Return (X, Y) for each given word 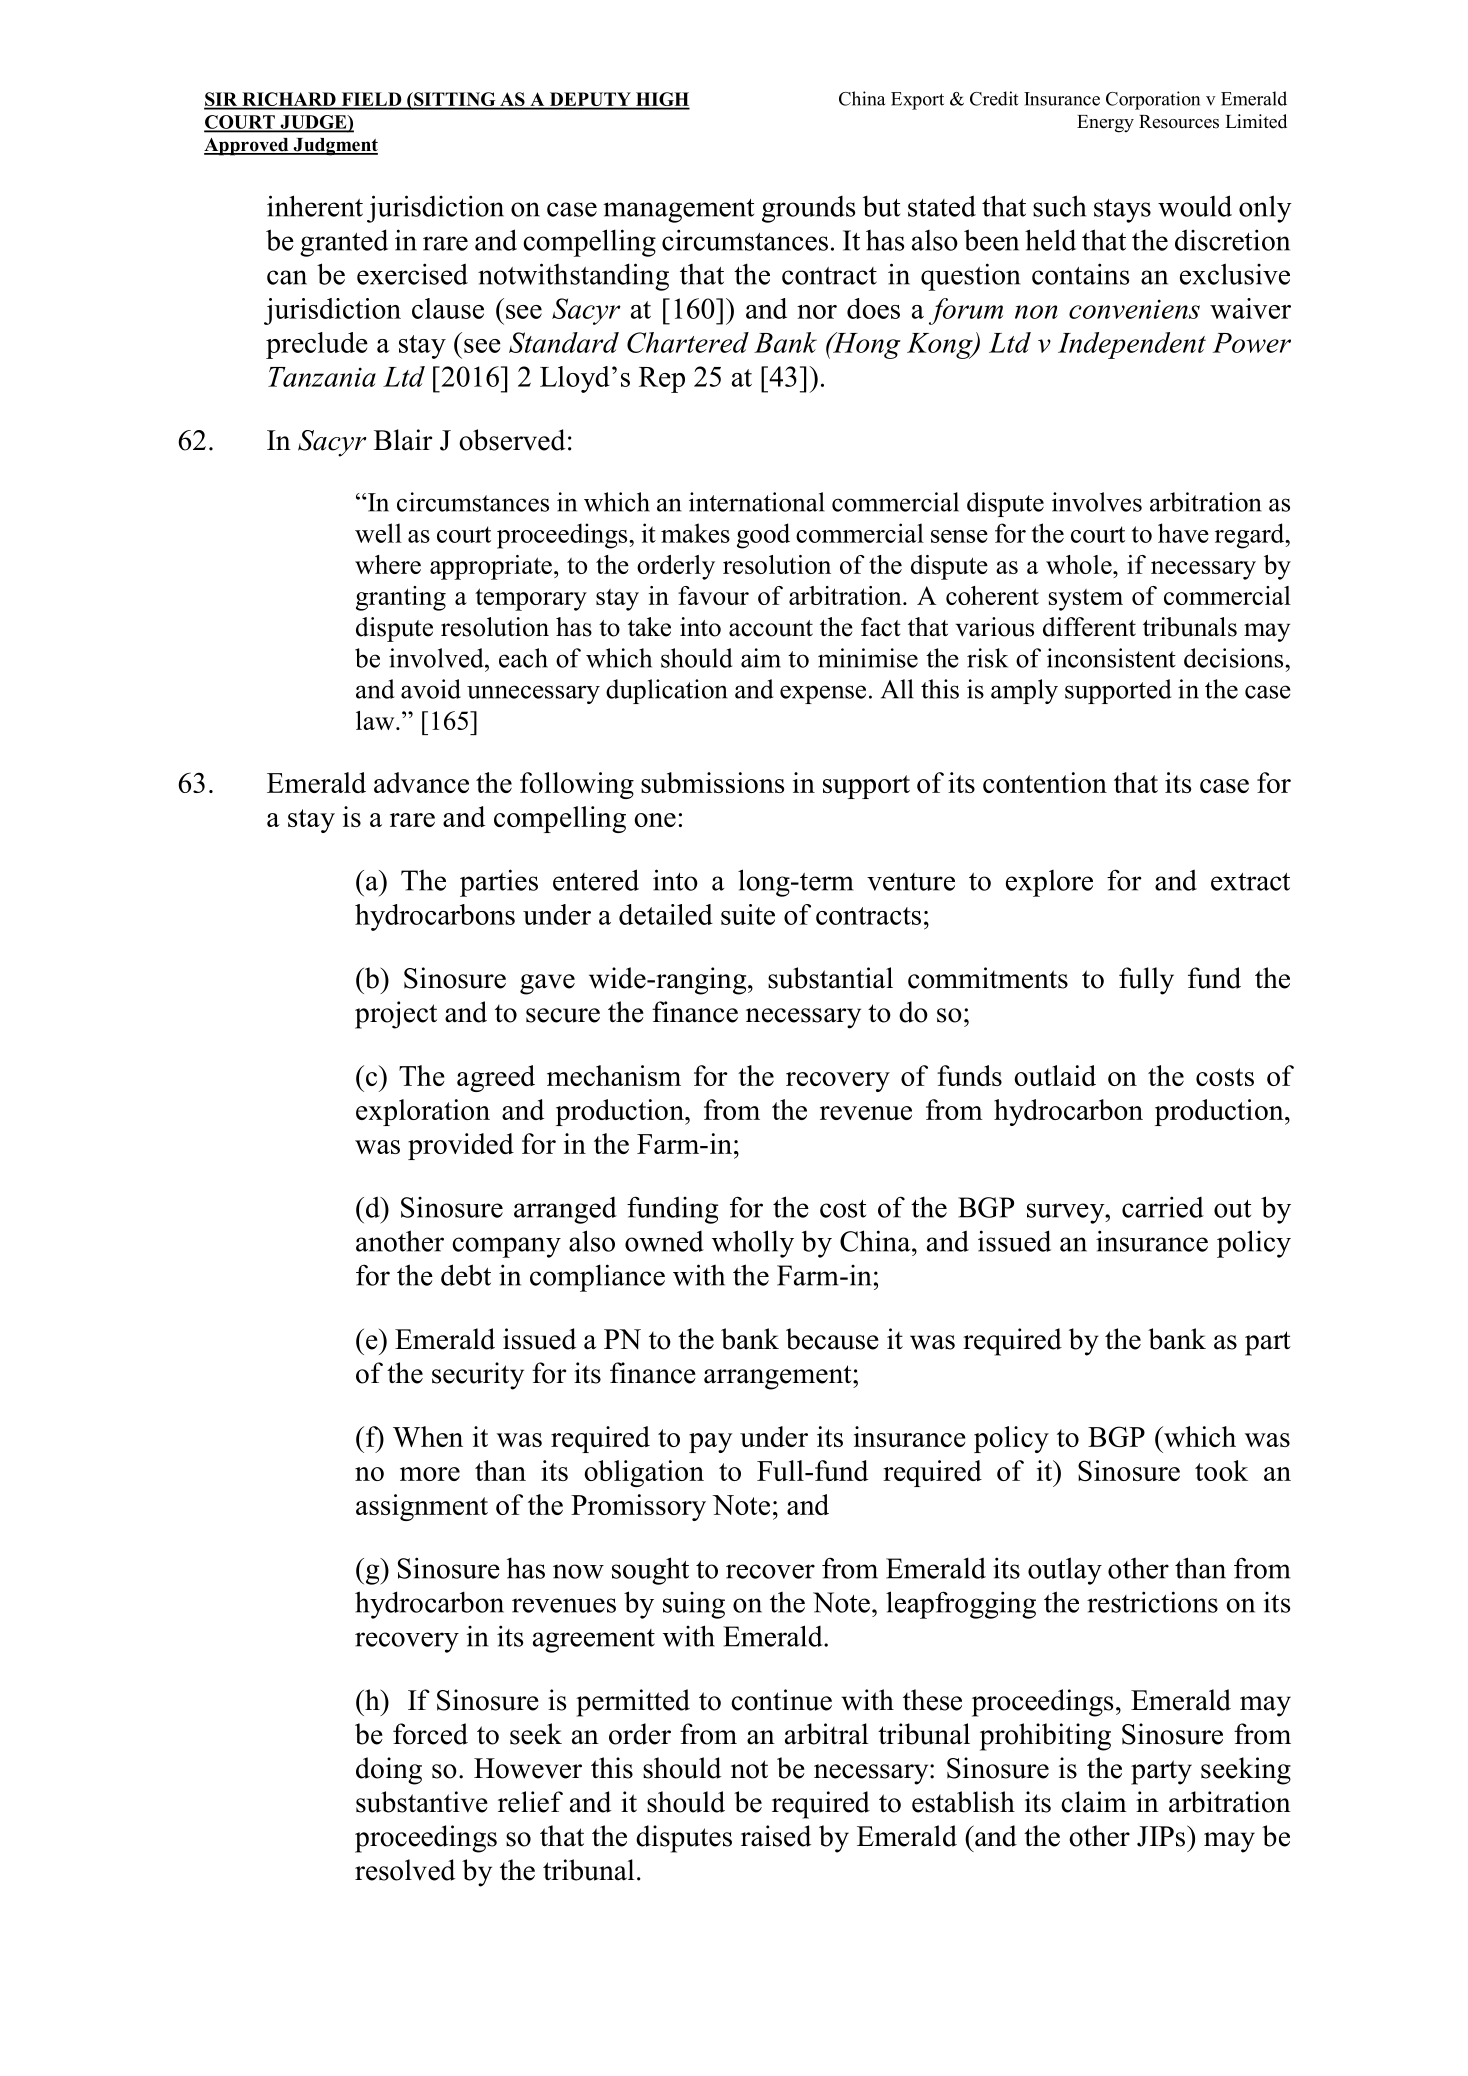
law (376, 720)
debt (466, 1275)
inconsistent (1111, 658)
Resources (1179, 122)
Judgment (334, 147)
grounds (808, 209)
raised (776, 1836)
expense (823, 694)
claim (1094, 1802)
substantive (422, 1802)
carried (1163, 1207)
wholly (753, 1244)
